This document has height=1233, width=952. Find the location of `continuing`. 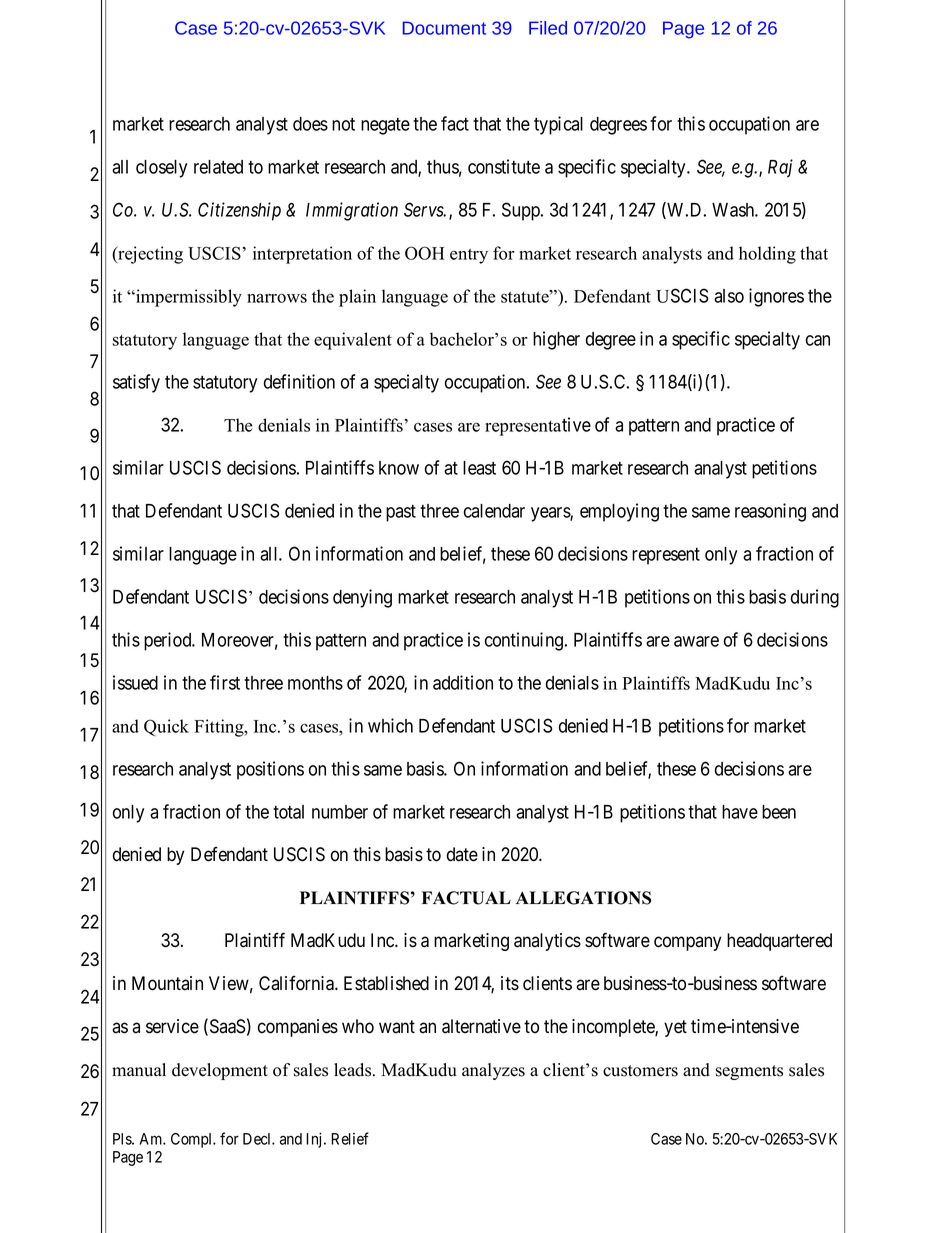

continuing is located at coordinates (525, 641).
